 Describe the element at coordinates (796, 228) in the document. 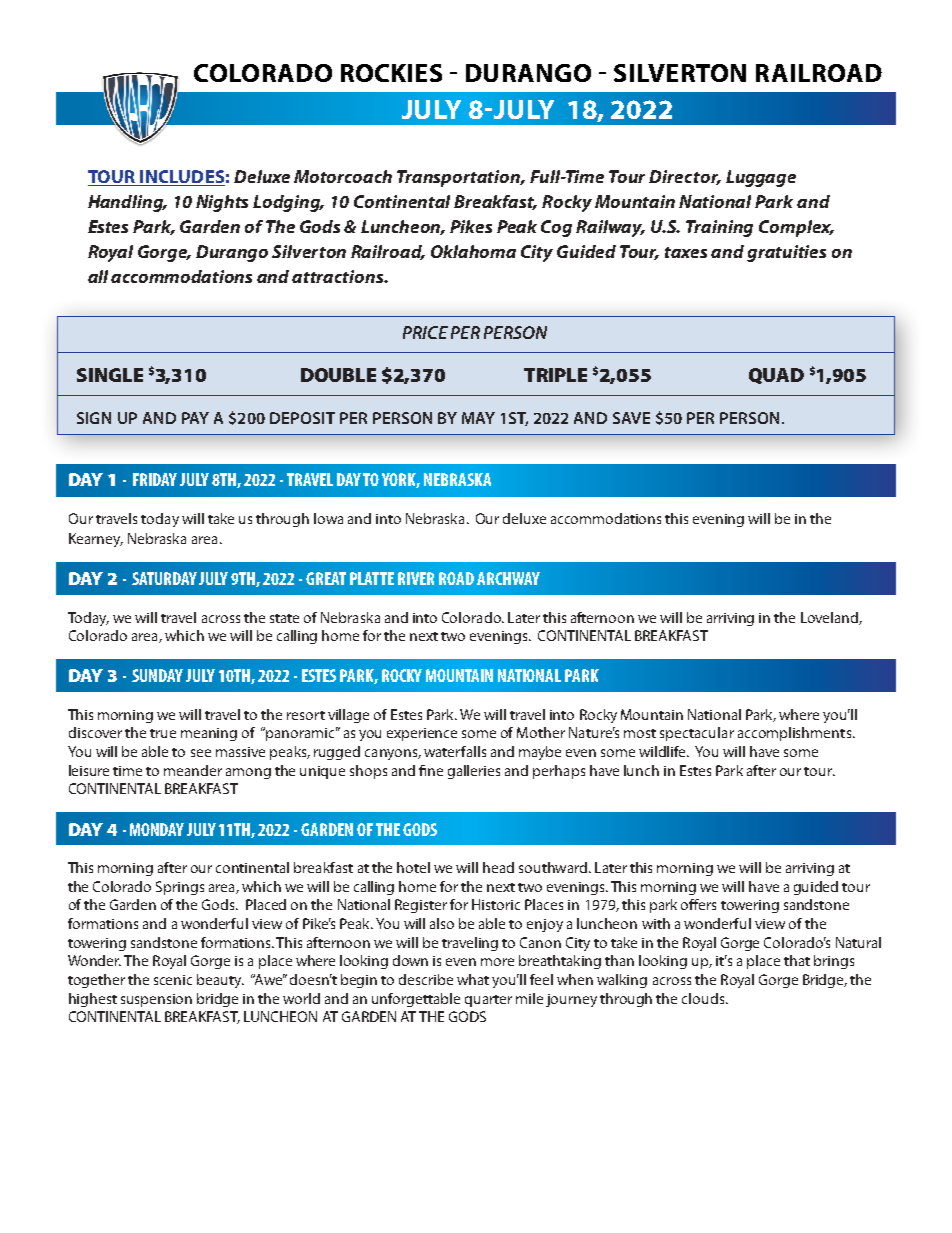

I see `Complex` at that location.
